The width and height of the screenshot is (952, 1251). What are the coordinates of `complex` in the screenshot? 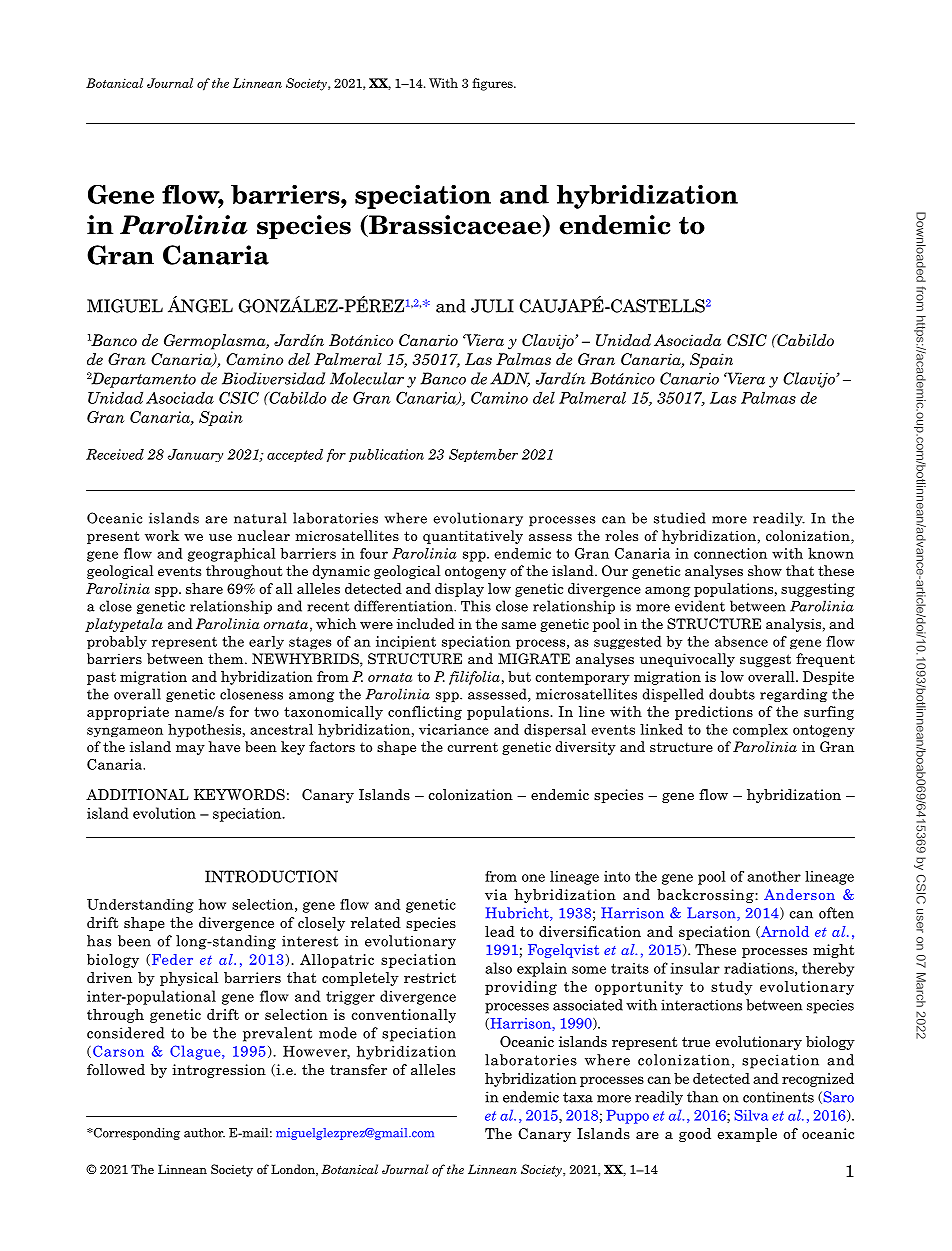 It's located at (760, 730).
